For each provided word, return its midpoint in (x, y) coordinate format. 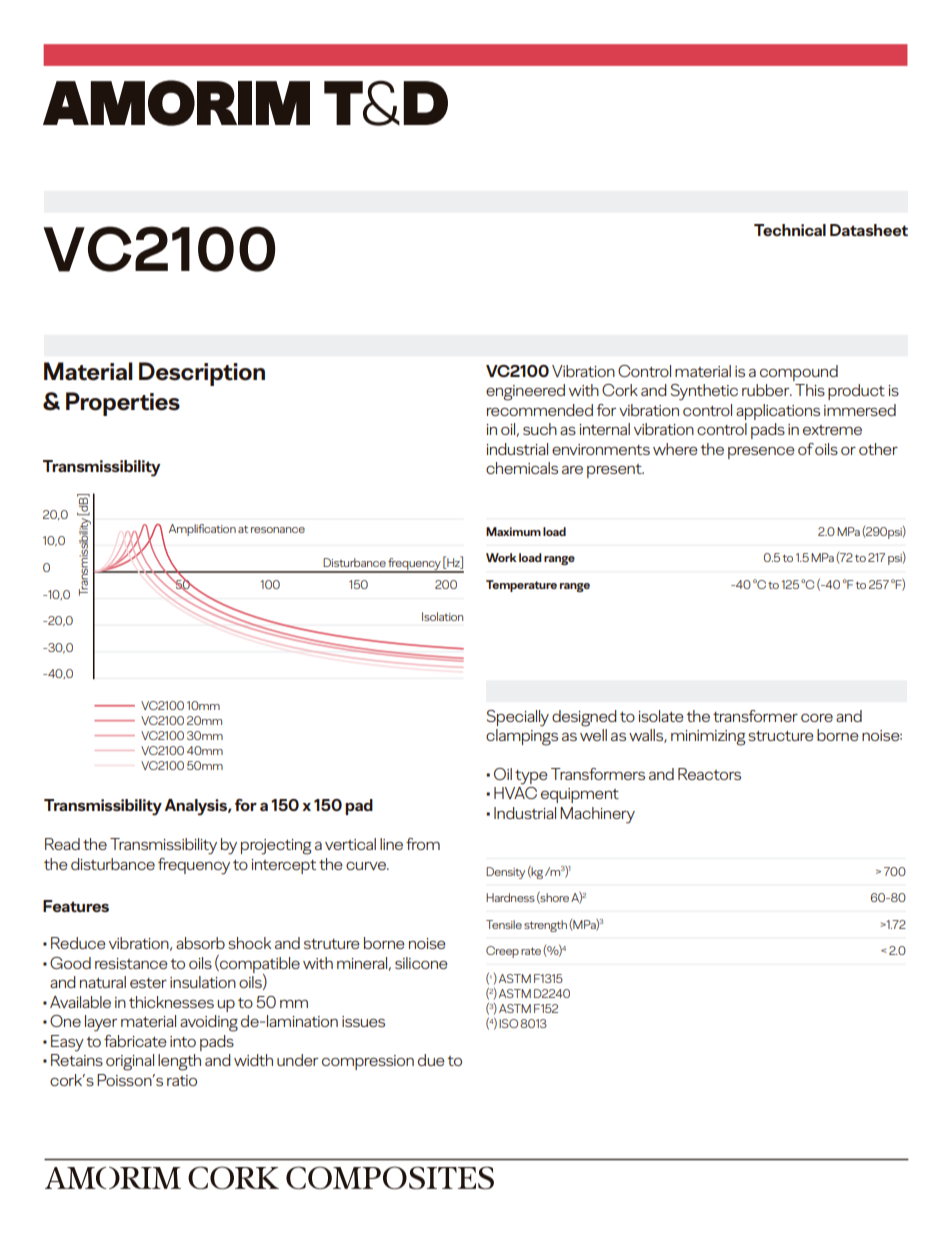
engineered (525, 392)
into (183, 1041)
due (431, 1060)
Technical (790, 230)
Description (202, 374)
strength (545, 926)
